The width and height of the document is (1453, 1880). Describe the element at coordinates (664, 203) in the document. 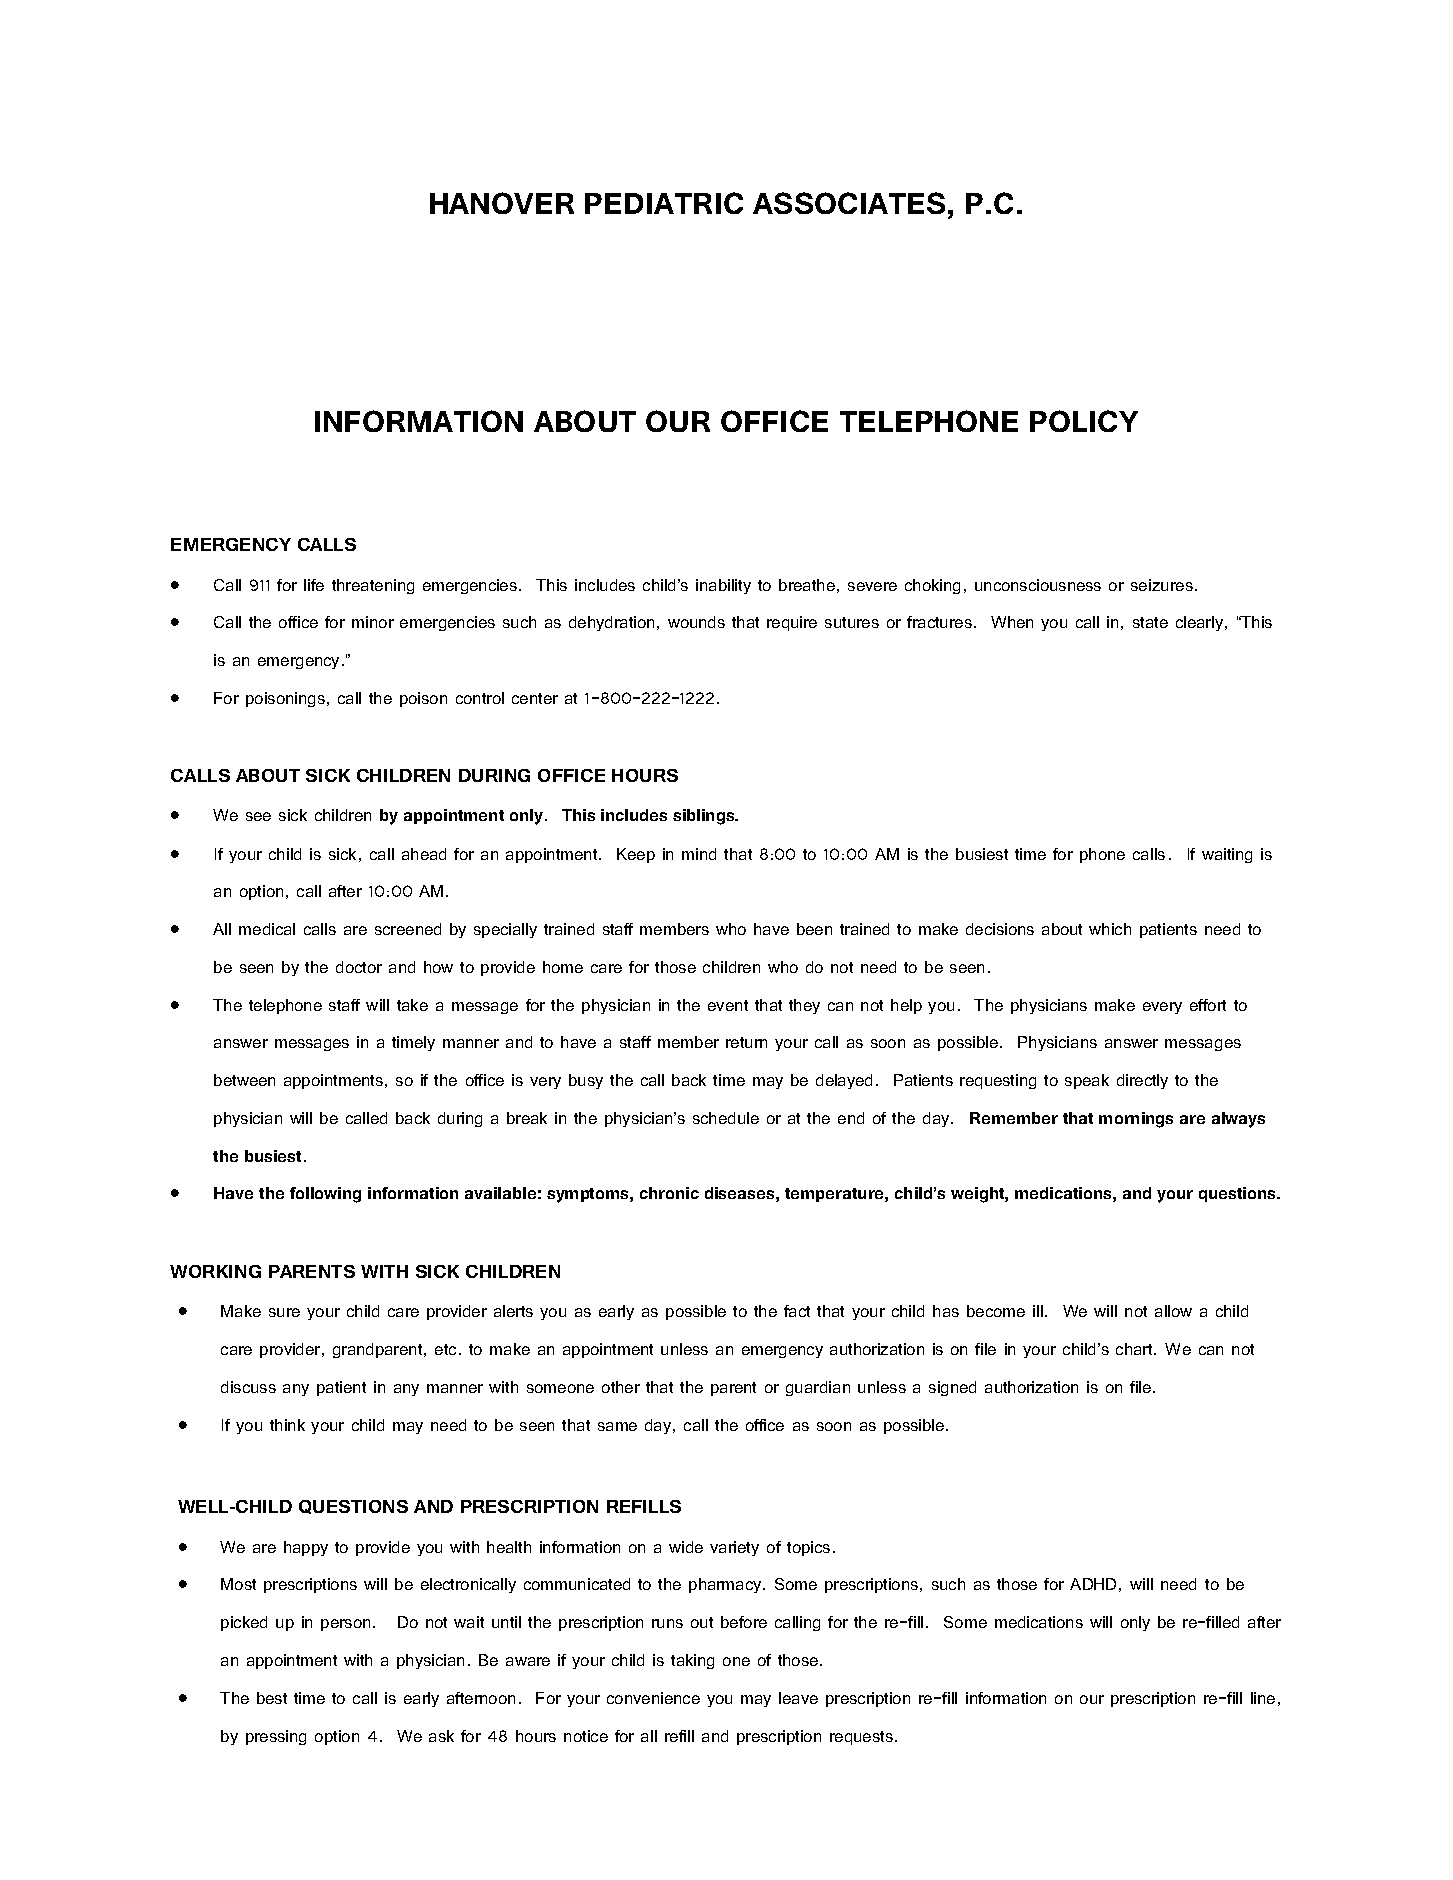

I see `PEDIATRIC` at that location.
